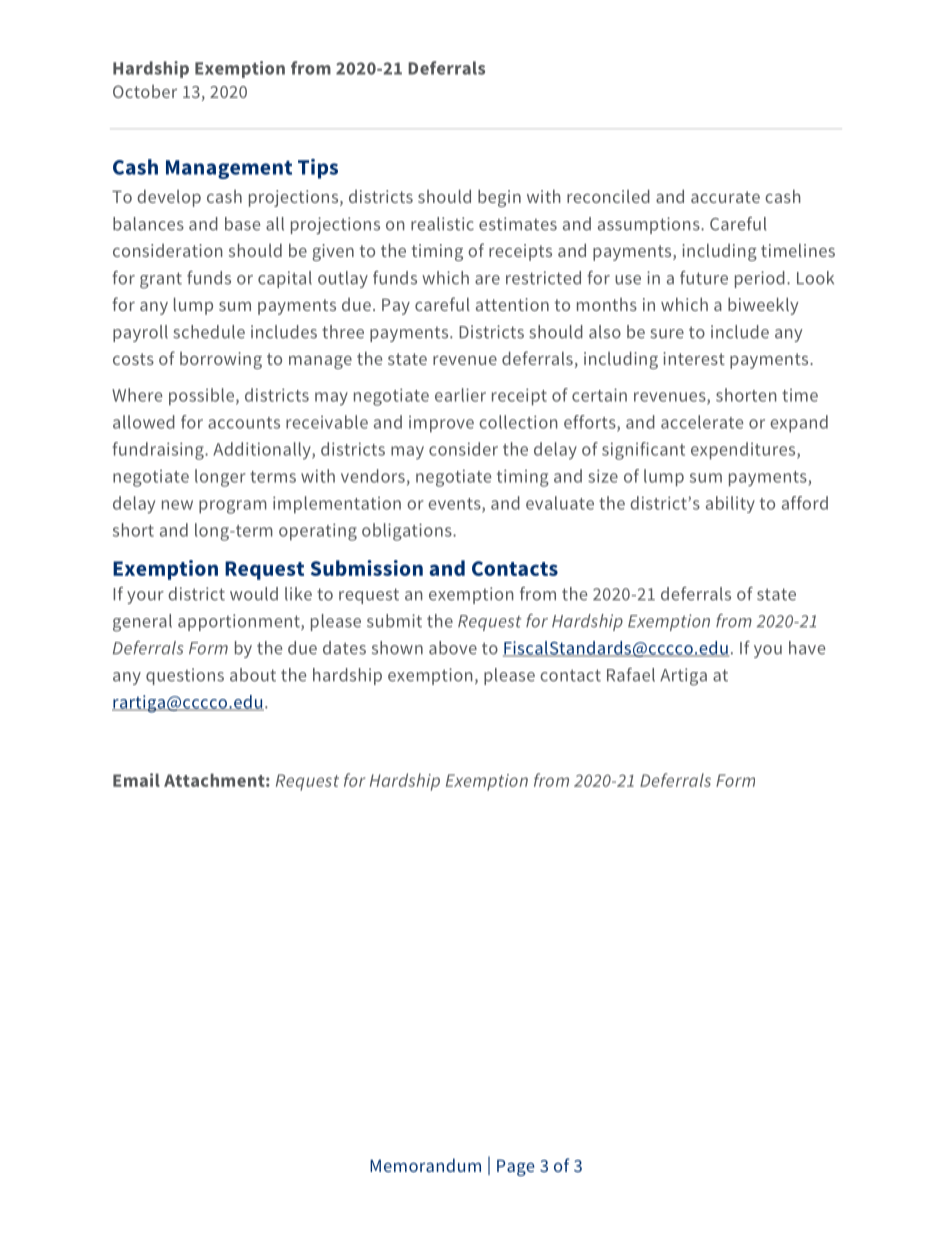 Image resolution: width=952 pixels, height=1233 pixels. Describe the element at coordinates (515, 1167) in the document. I see `Page` at that location.
